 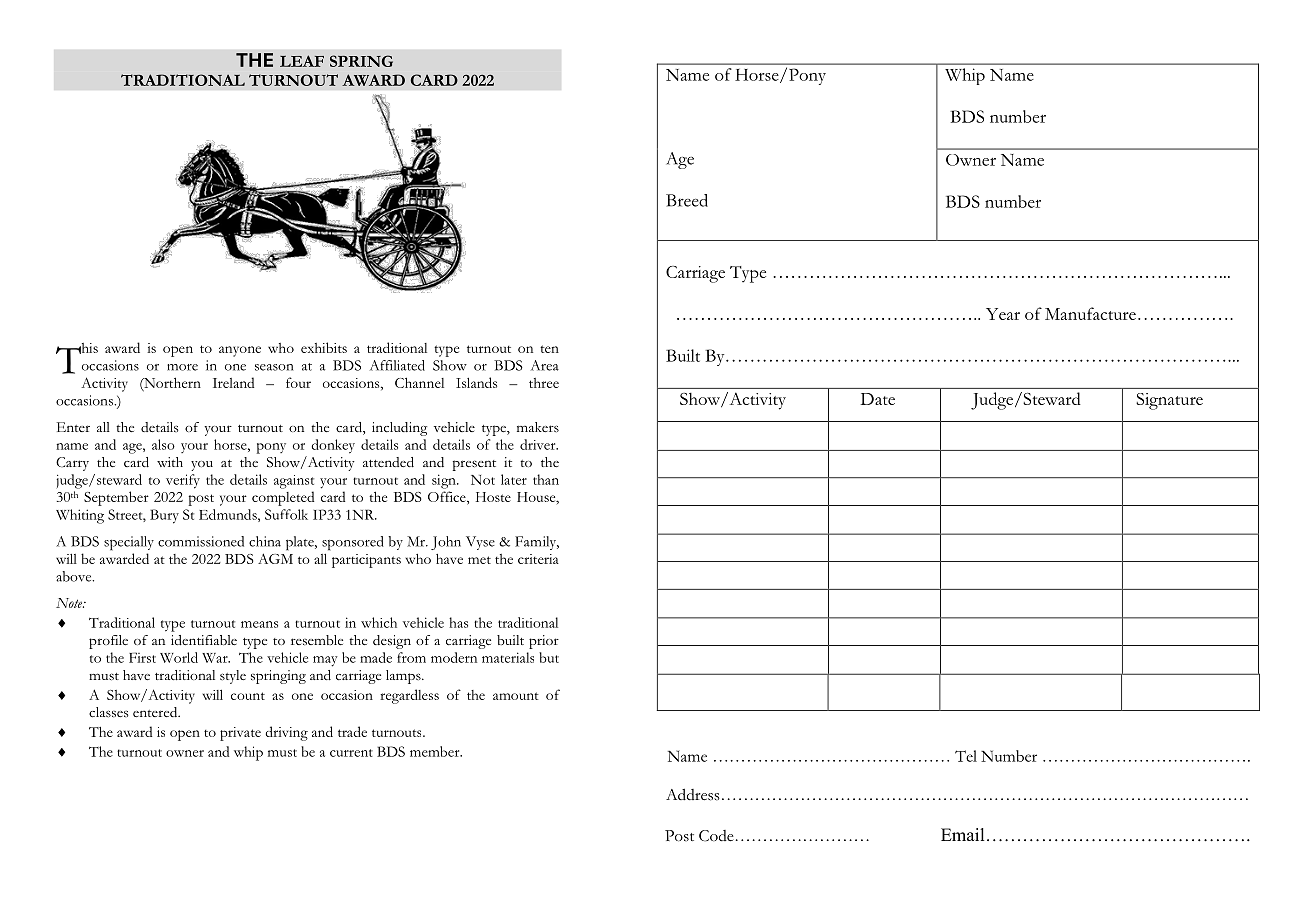 I want to click on Breed, so click(x=687, y=200).
